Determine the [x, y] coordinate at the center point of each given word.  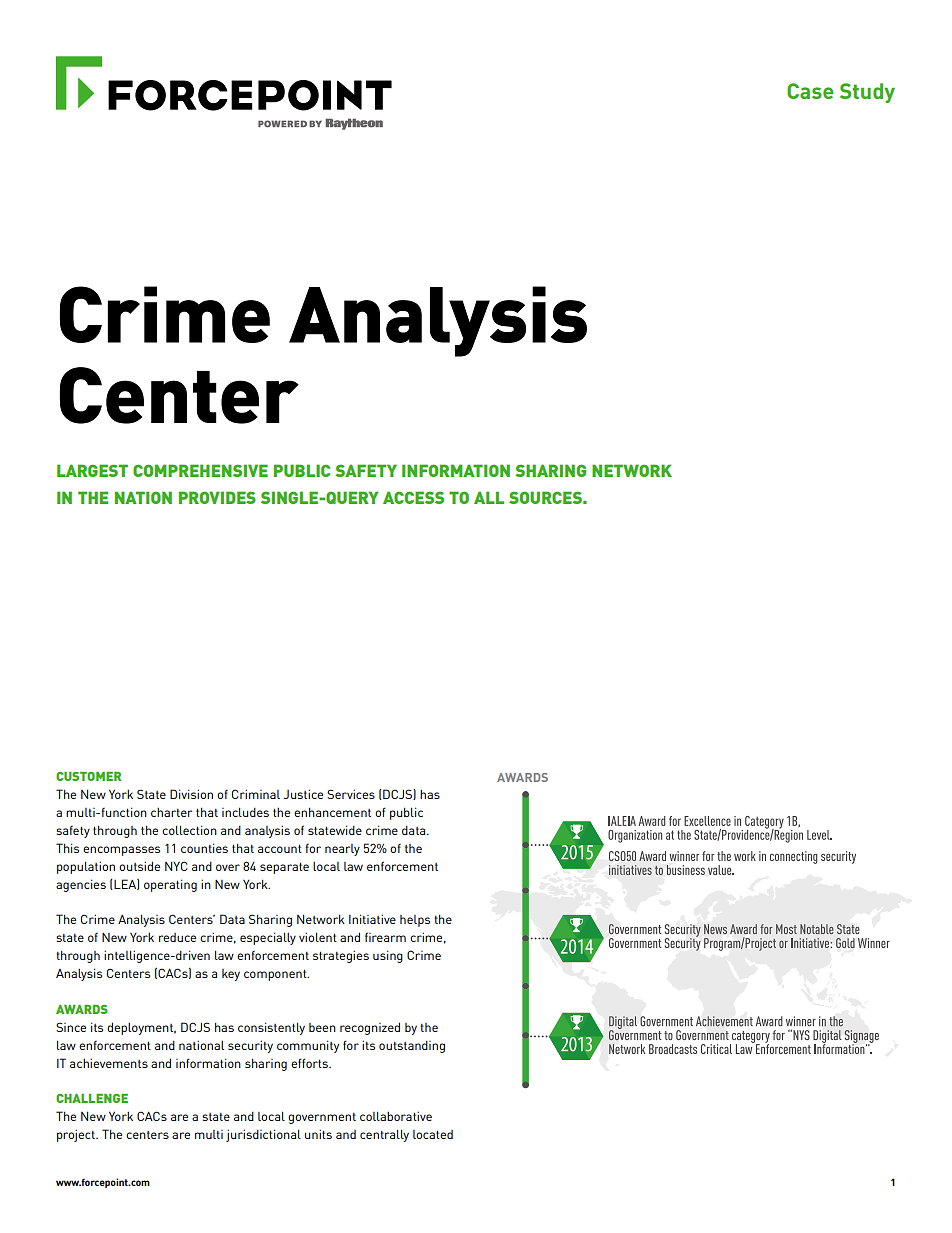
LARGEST [92, 470]
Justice [303, 794]
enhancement [332, 812]
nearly [342, 850]
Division [191, 794]
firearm [385, 937]
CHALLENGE [92, 1098]
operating [170, 885]
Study [867, 93]
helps [415, 921]
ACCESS [413, 497]
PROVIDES [217, 497]
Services [351, 794]
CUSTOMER [89, 776]
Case [810, 91]
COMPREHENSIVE [200, 470]
